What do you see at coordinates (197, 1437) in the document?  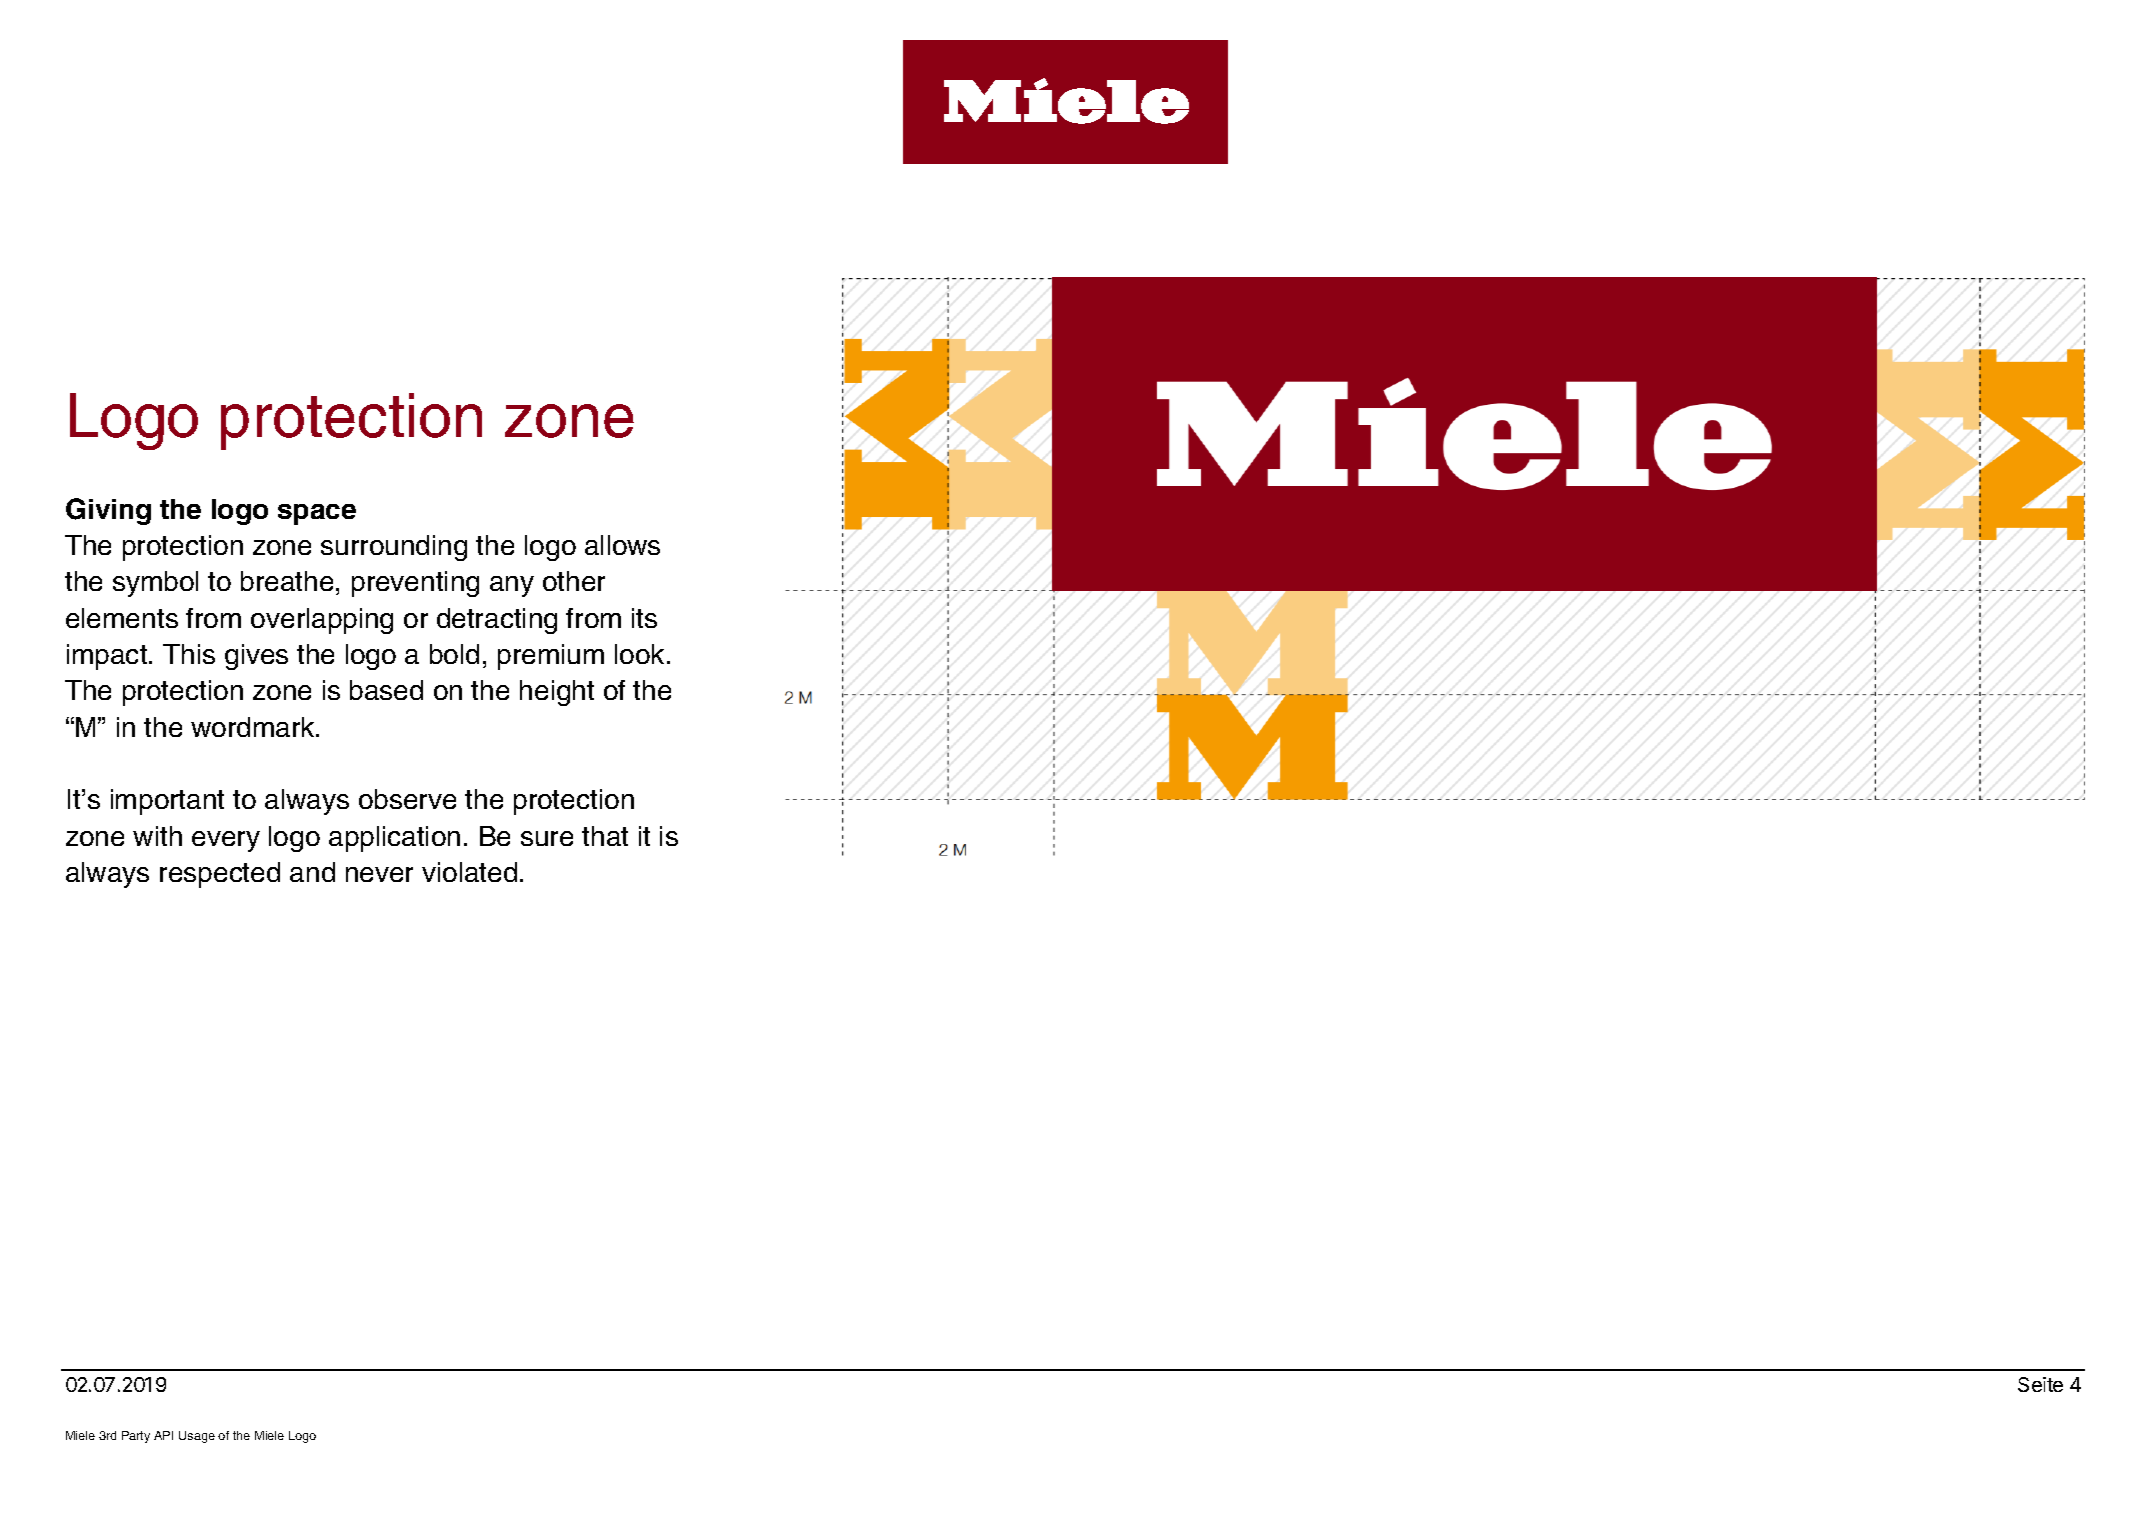 I see `Usage` at bounding box center [197, 1437].
